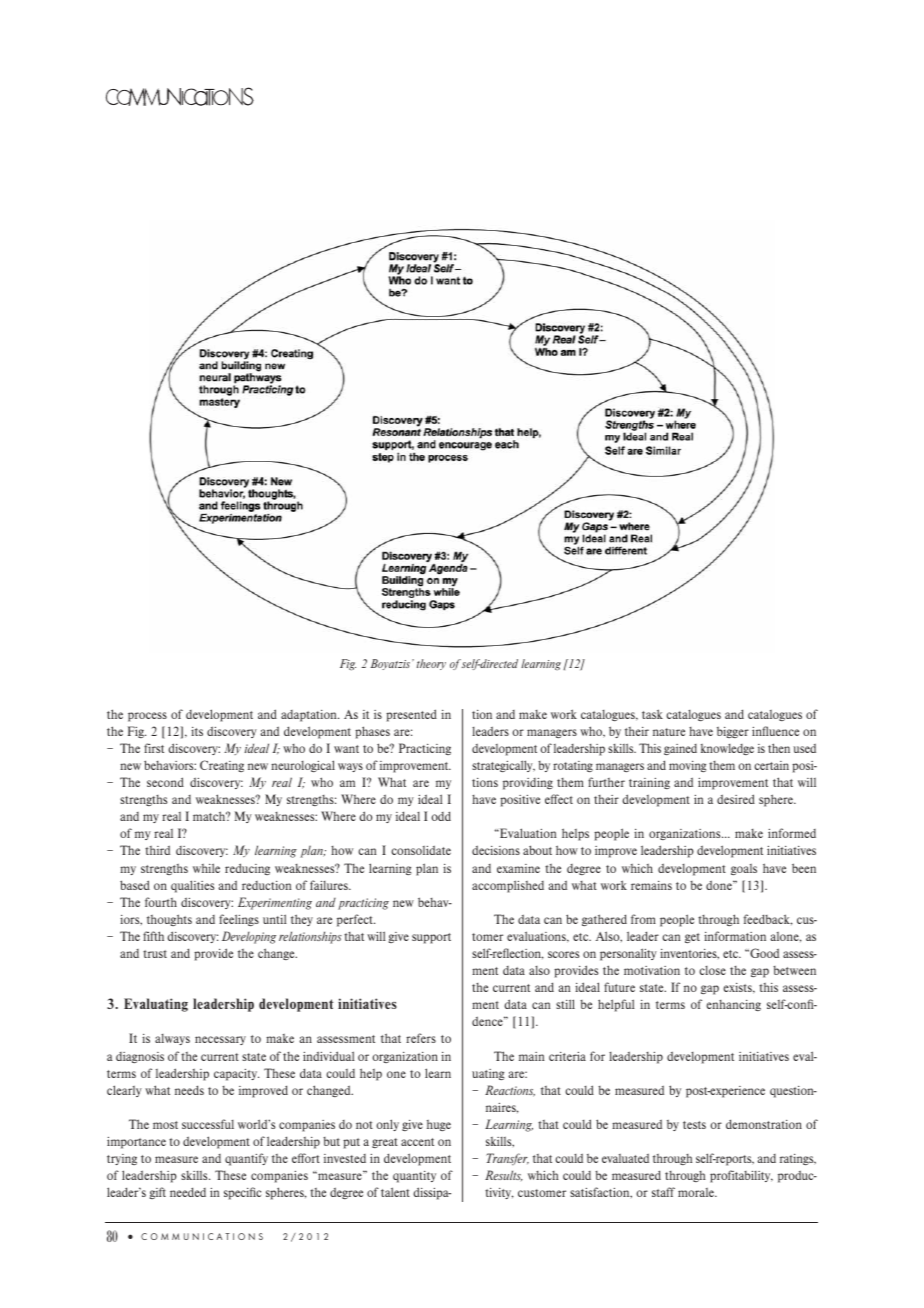  Describe the element at coordinates (744, 869) in the screenshot. I see `goals` at that location.
